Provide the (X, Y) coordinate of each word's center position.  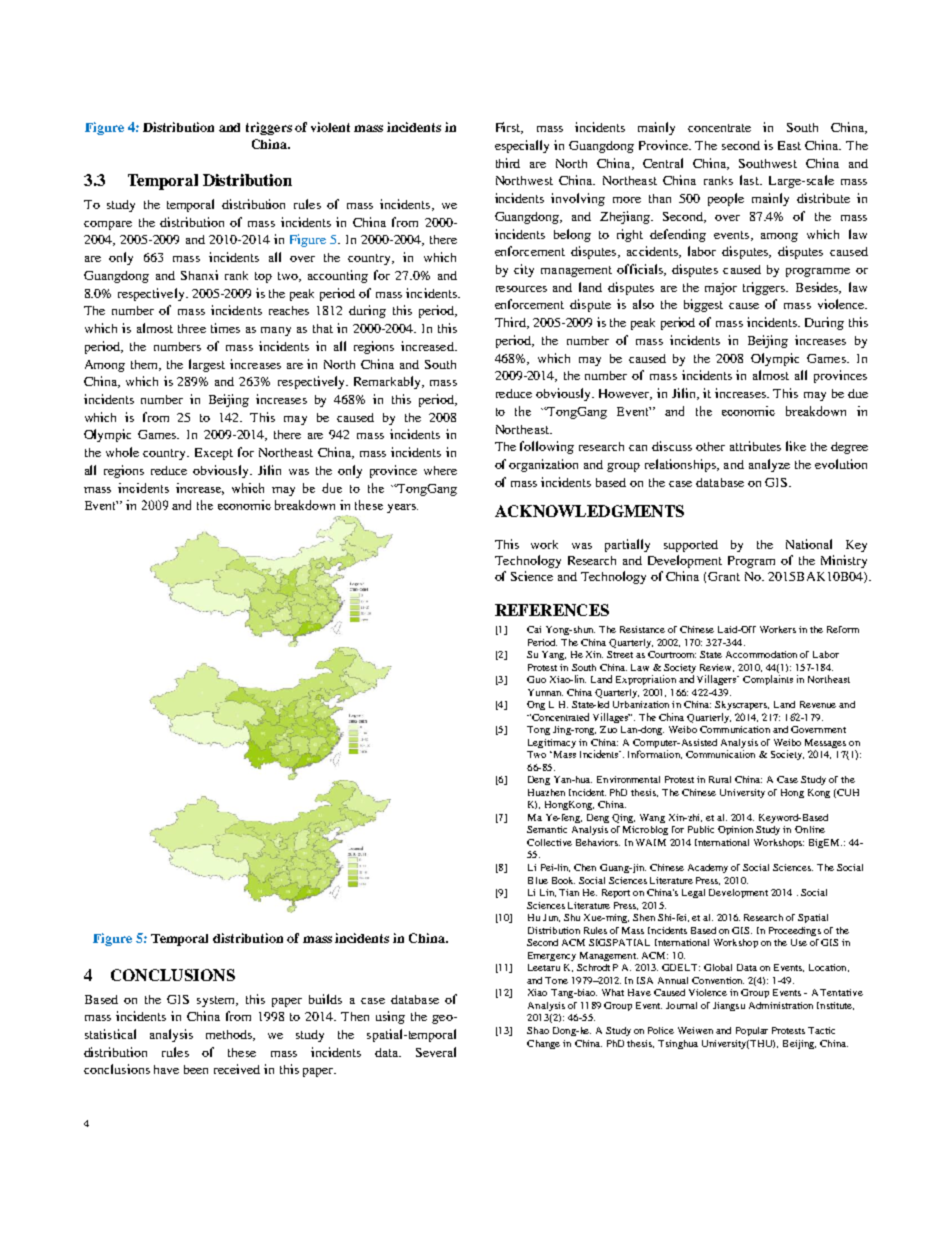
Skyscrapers (742, 705)
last (750, 180)
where (440, 470)
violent (330, 127)
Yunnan (545, 692)
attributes (755, 446)
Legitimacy (552, 743)
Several (436, 1052)
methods (230, 1035)
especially (522, 146)
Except (214, 454)
